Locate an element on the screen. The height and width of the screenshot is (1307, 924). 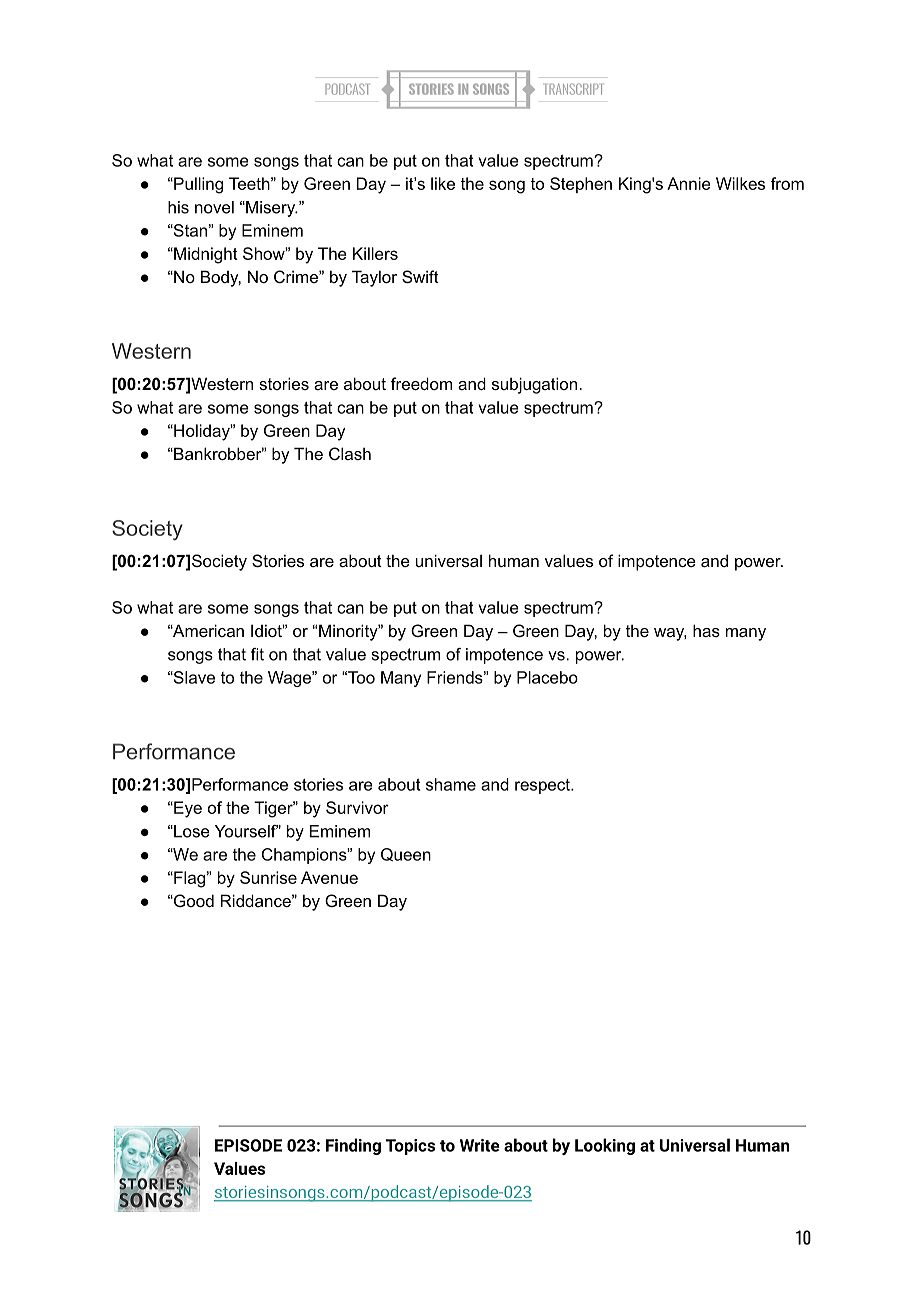
Topics is located at coordinates (410, 1147).
